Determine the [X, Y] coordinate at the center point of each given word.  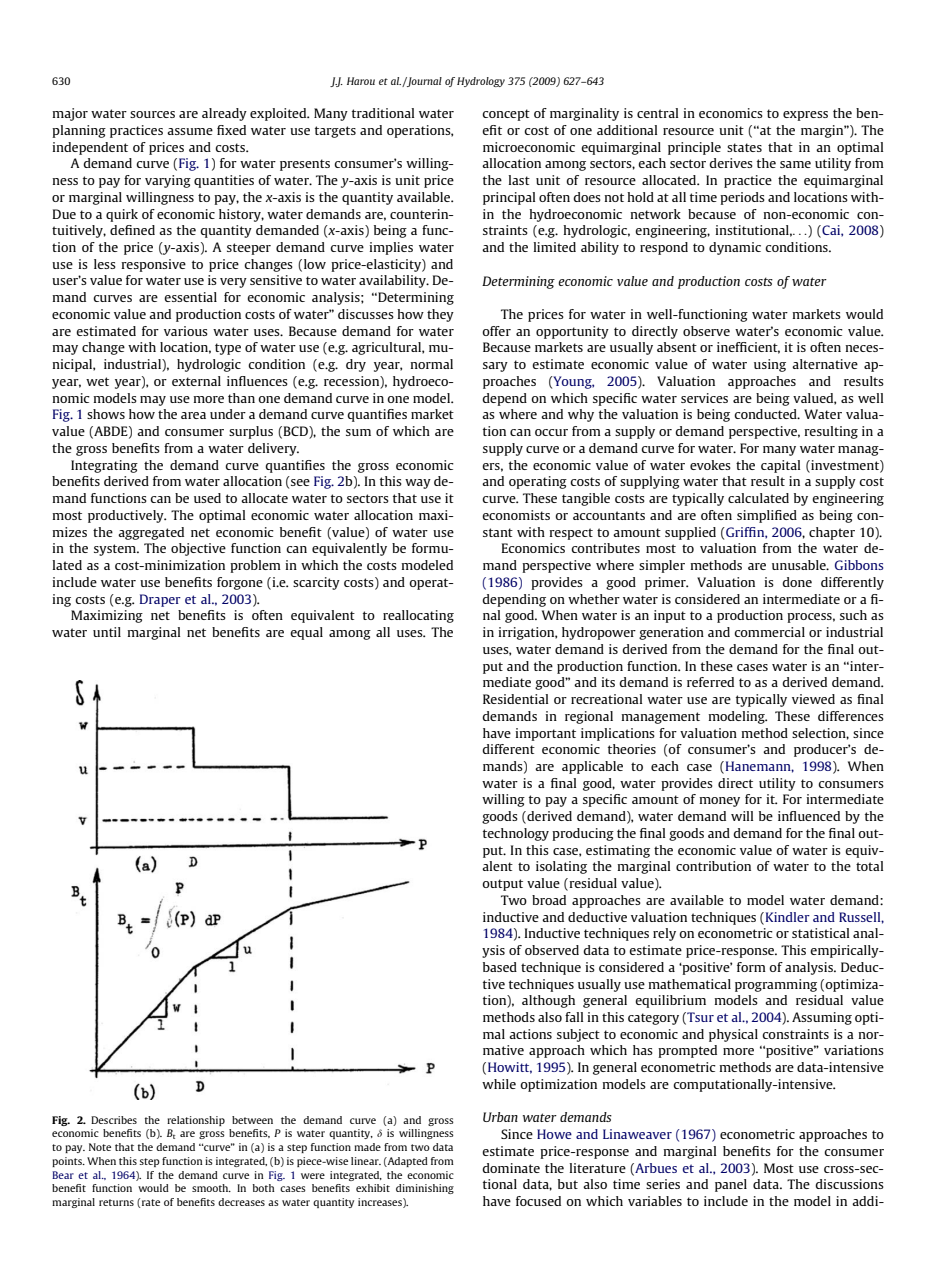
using [770, 365]
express [805, 116]
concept [506, 115]
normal [431, 364]
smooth [211, 1188]
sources [152, 114]
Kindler [786, 918]
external [196, 381]
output [502, 885]
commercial [769, 632]
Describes [114, 1120]
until [107, 632]
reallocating [418, 616]
